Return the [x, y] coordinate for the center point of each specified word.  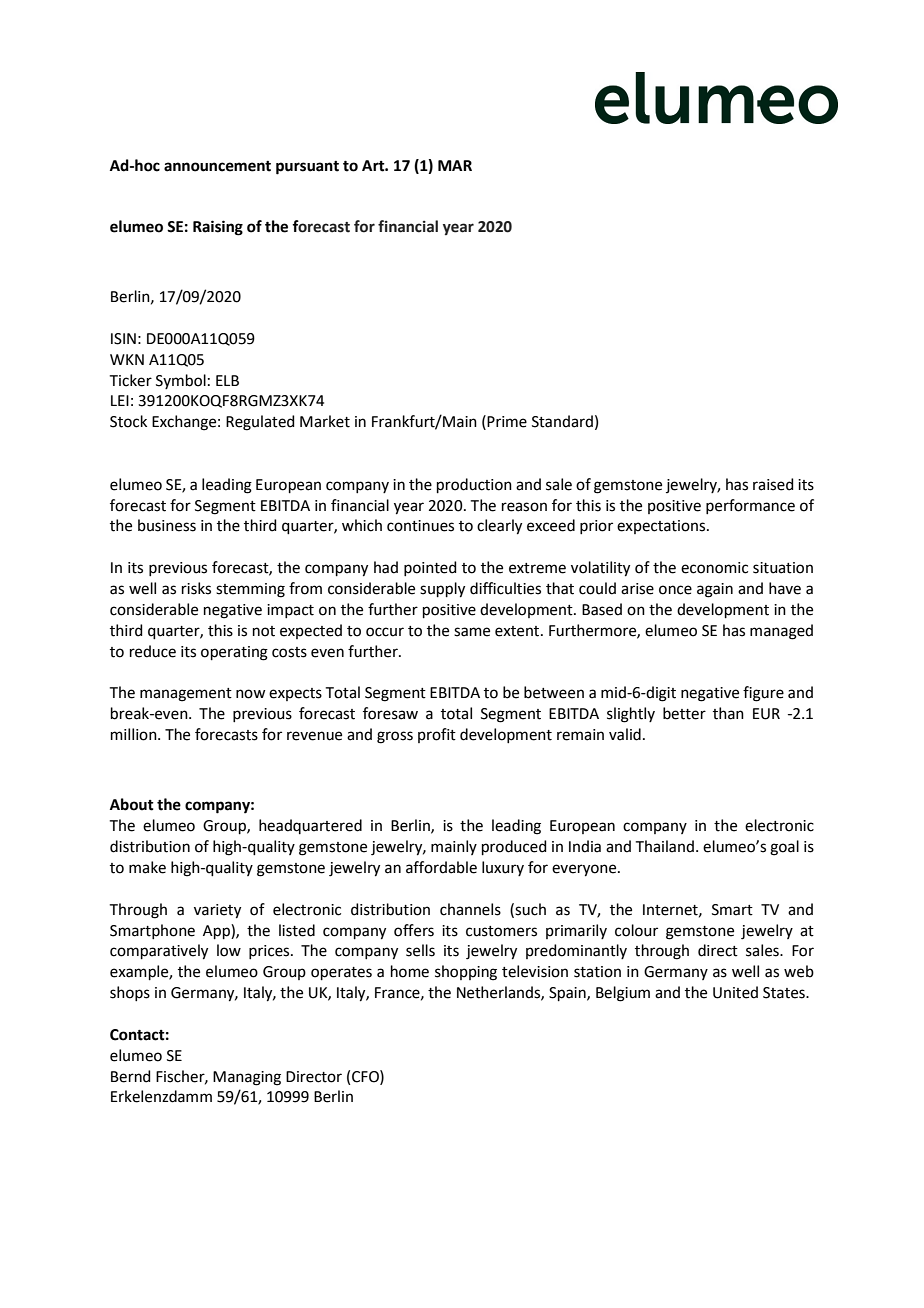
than [728, 713]
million [135, 734]
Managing [247, 1078]
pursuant [307, 168]
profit [437, 735]
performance [750, 506]
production [474, 485]
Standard [562, 421]
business [167, 525]
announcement [217, 166]
